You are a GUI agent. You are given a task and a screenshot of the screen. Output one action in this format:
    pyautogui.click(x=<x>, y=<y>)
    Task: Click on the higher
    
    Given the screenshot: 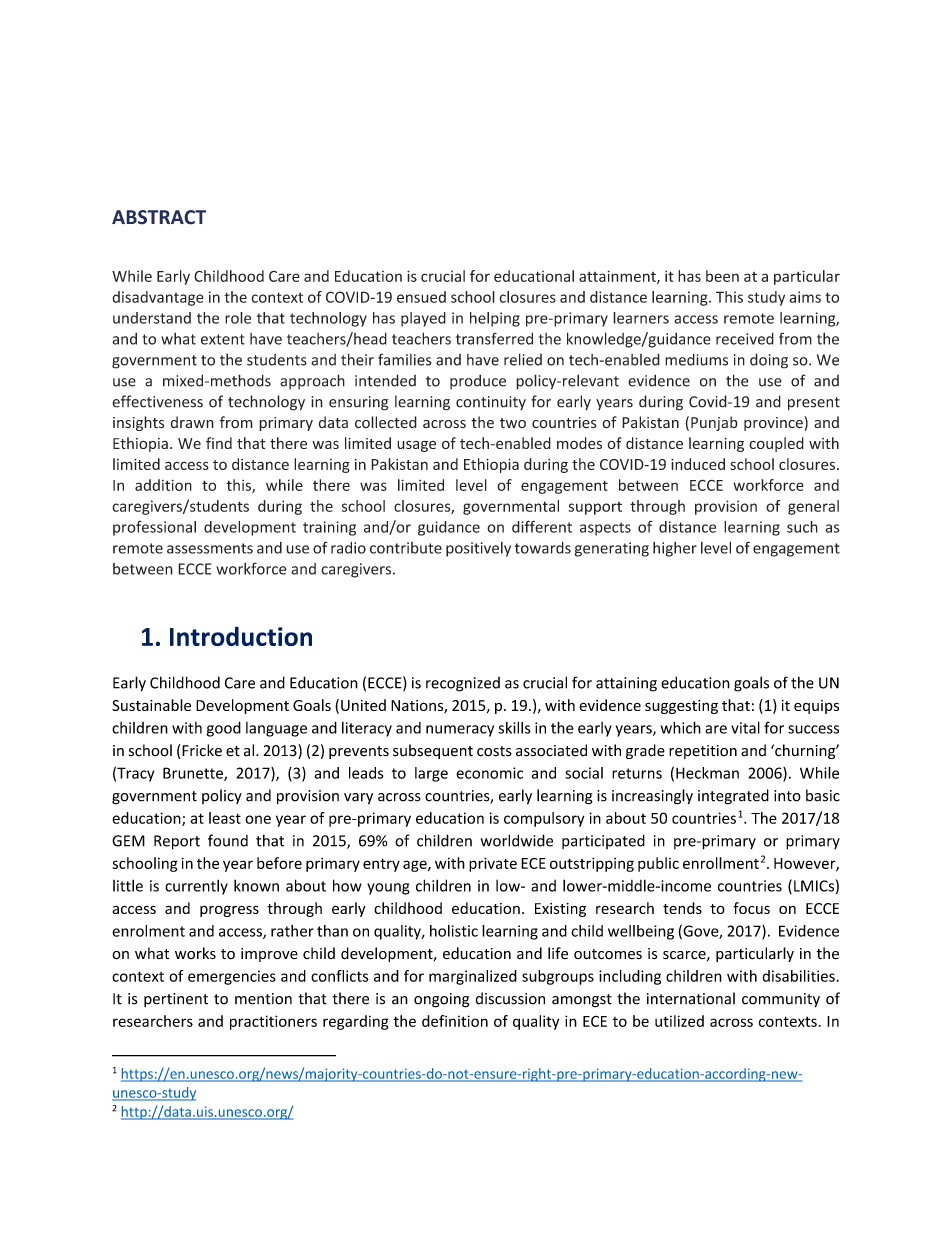 What is the action you would take?
    pyautogui.click(x=675, y=549)
